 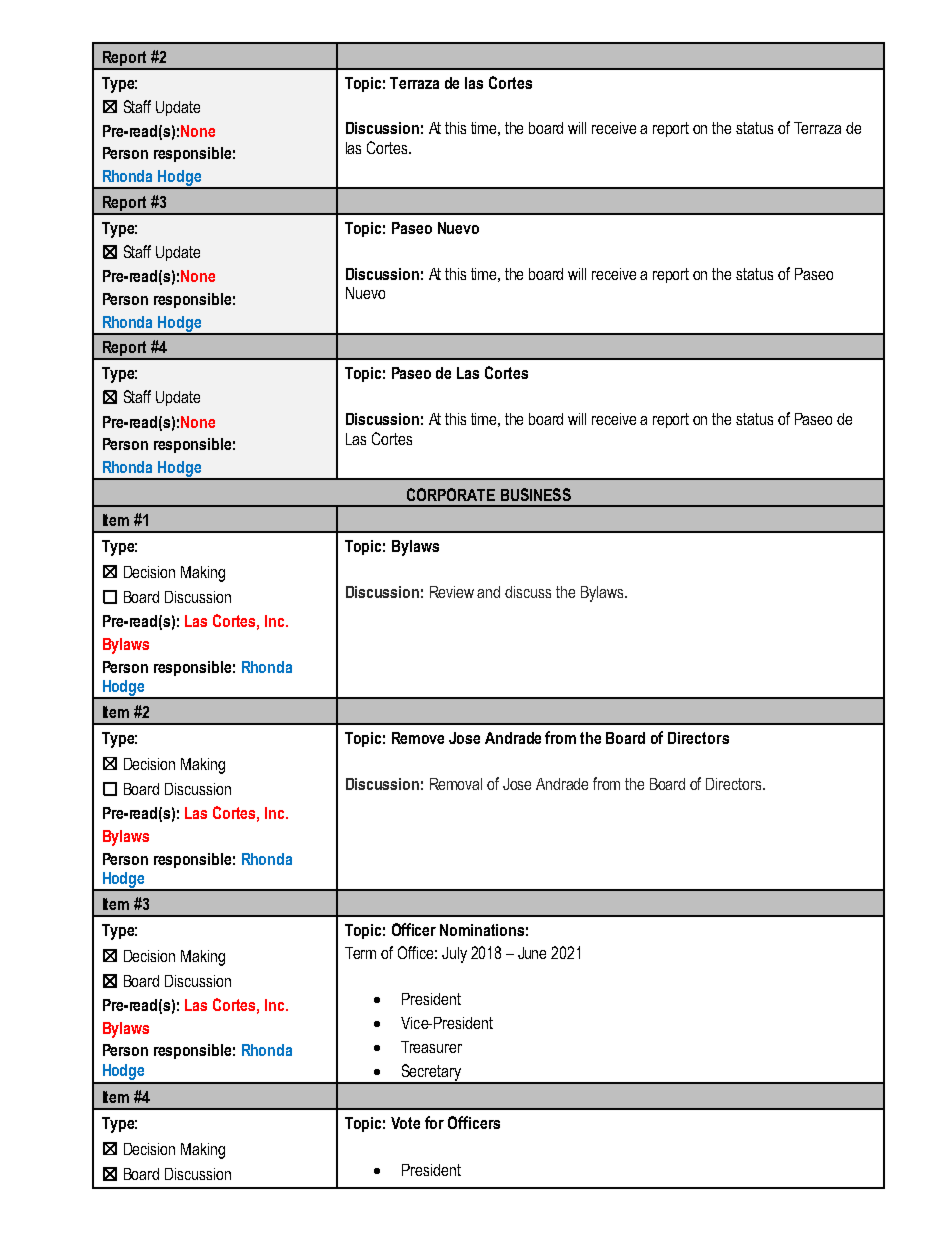 What do you see at coordinates (452, 592) in the screenshot?
I see `Review` at bounding box center [452, 592].
